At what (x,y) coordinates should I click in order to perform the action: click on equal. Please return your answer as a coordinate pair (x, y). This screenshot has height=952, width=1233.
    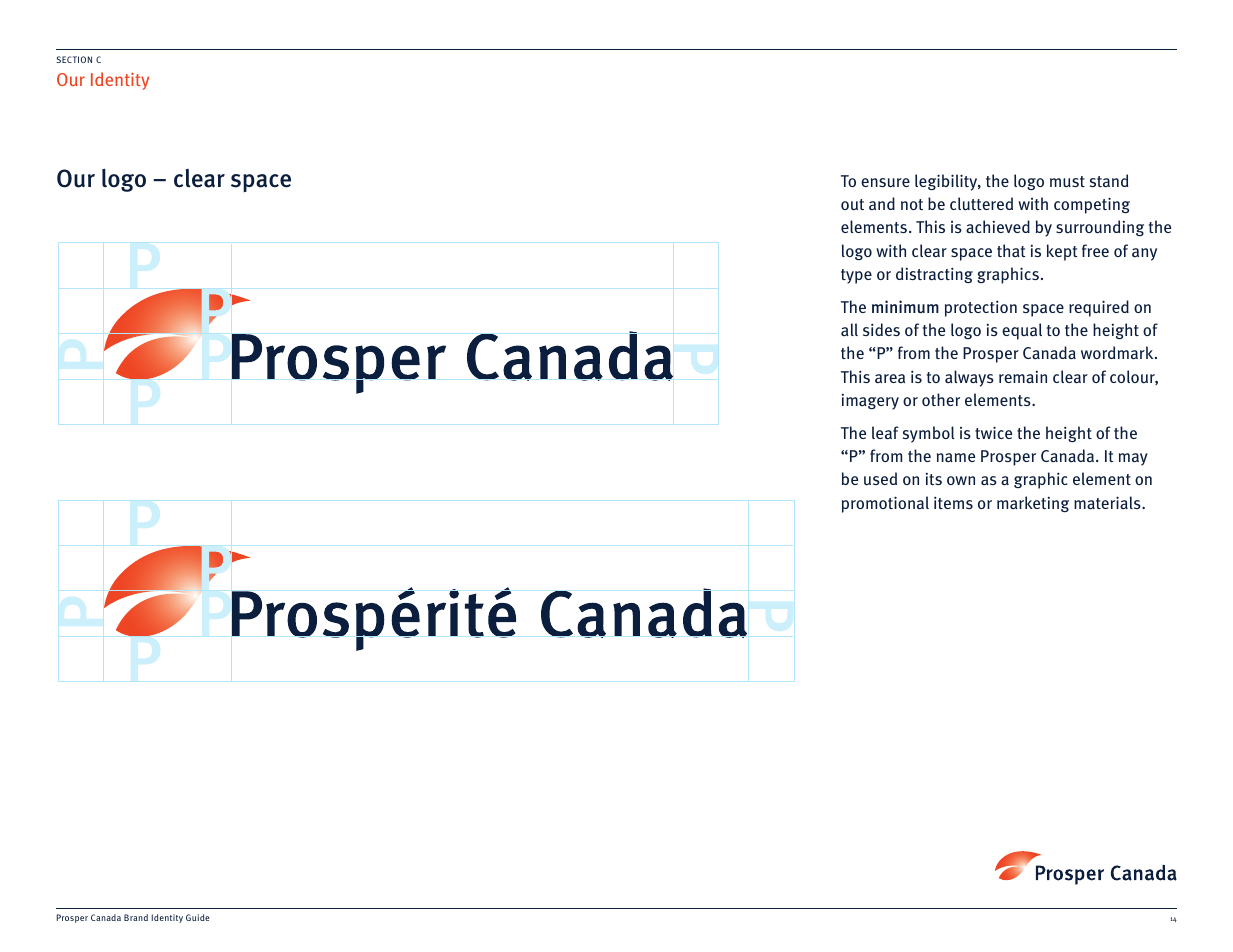
    Looking at the image, I should click on (1022, 331).
